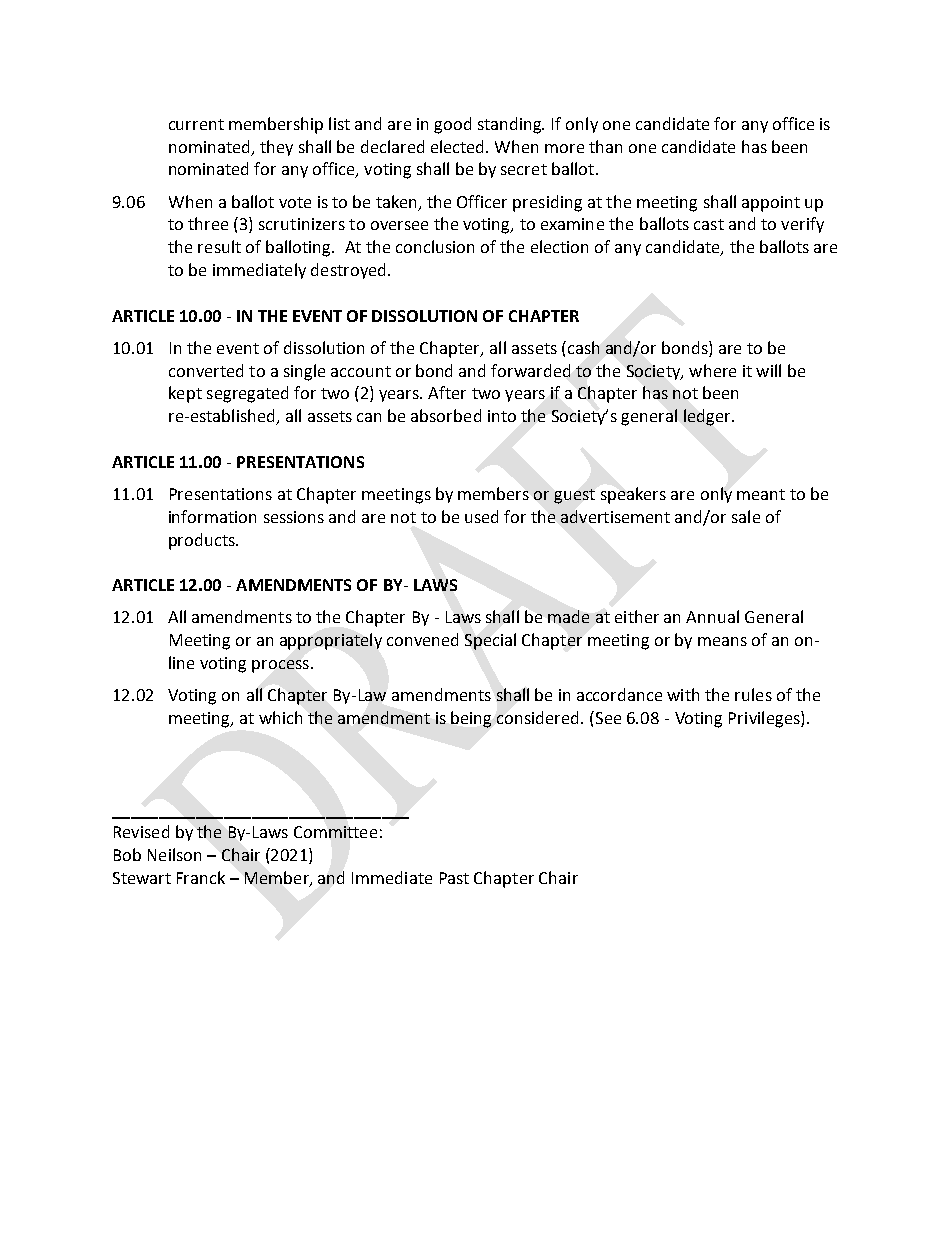 Image resolution: width=952 pixels, height=1233 pixels. I want to click on Privileges, so click(765, 719).
